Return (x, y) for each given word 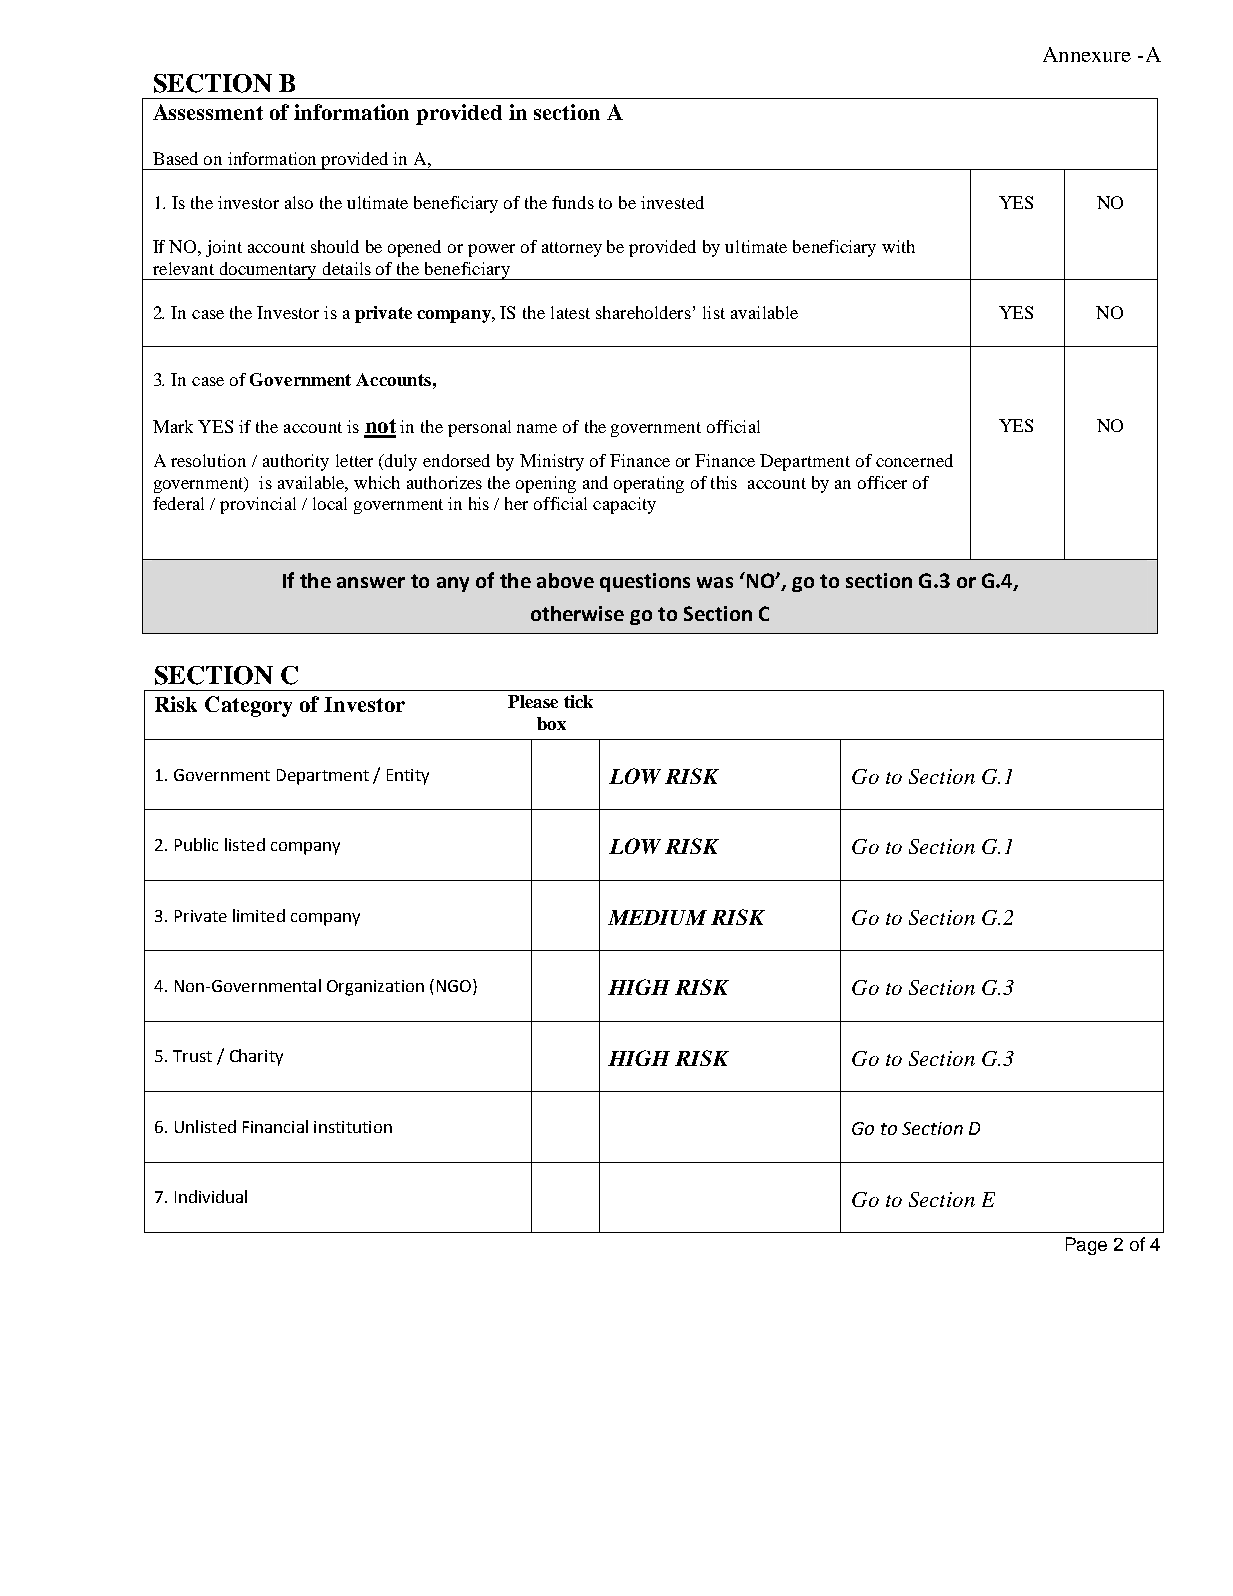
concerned (914, 460)
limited (259, 915)
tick (578, 701)
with (898, 246)
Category (248, 706)
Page (1086, 1246)
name (537, 428)
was (715, 582)
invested (672, 202)
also (299, 202)
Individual (211, 1196)
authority (296, 462)
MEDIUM (657, 917)
